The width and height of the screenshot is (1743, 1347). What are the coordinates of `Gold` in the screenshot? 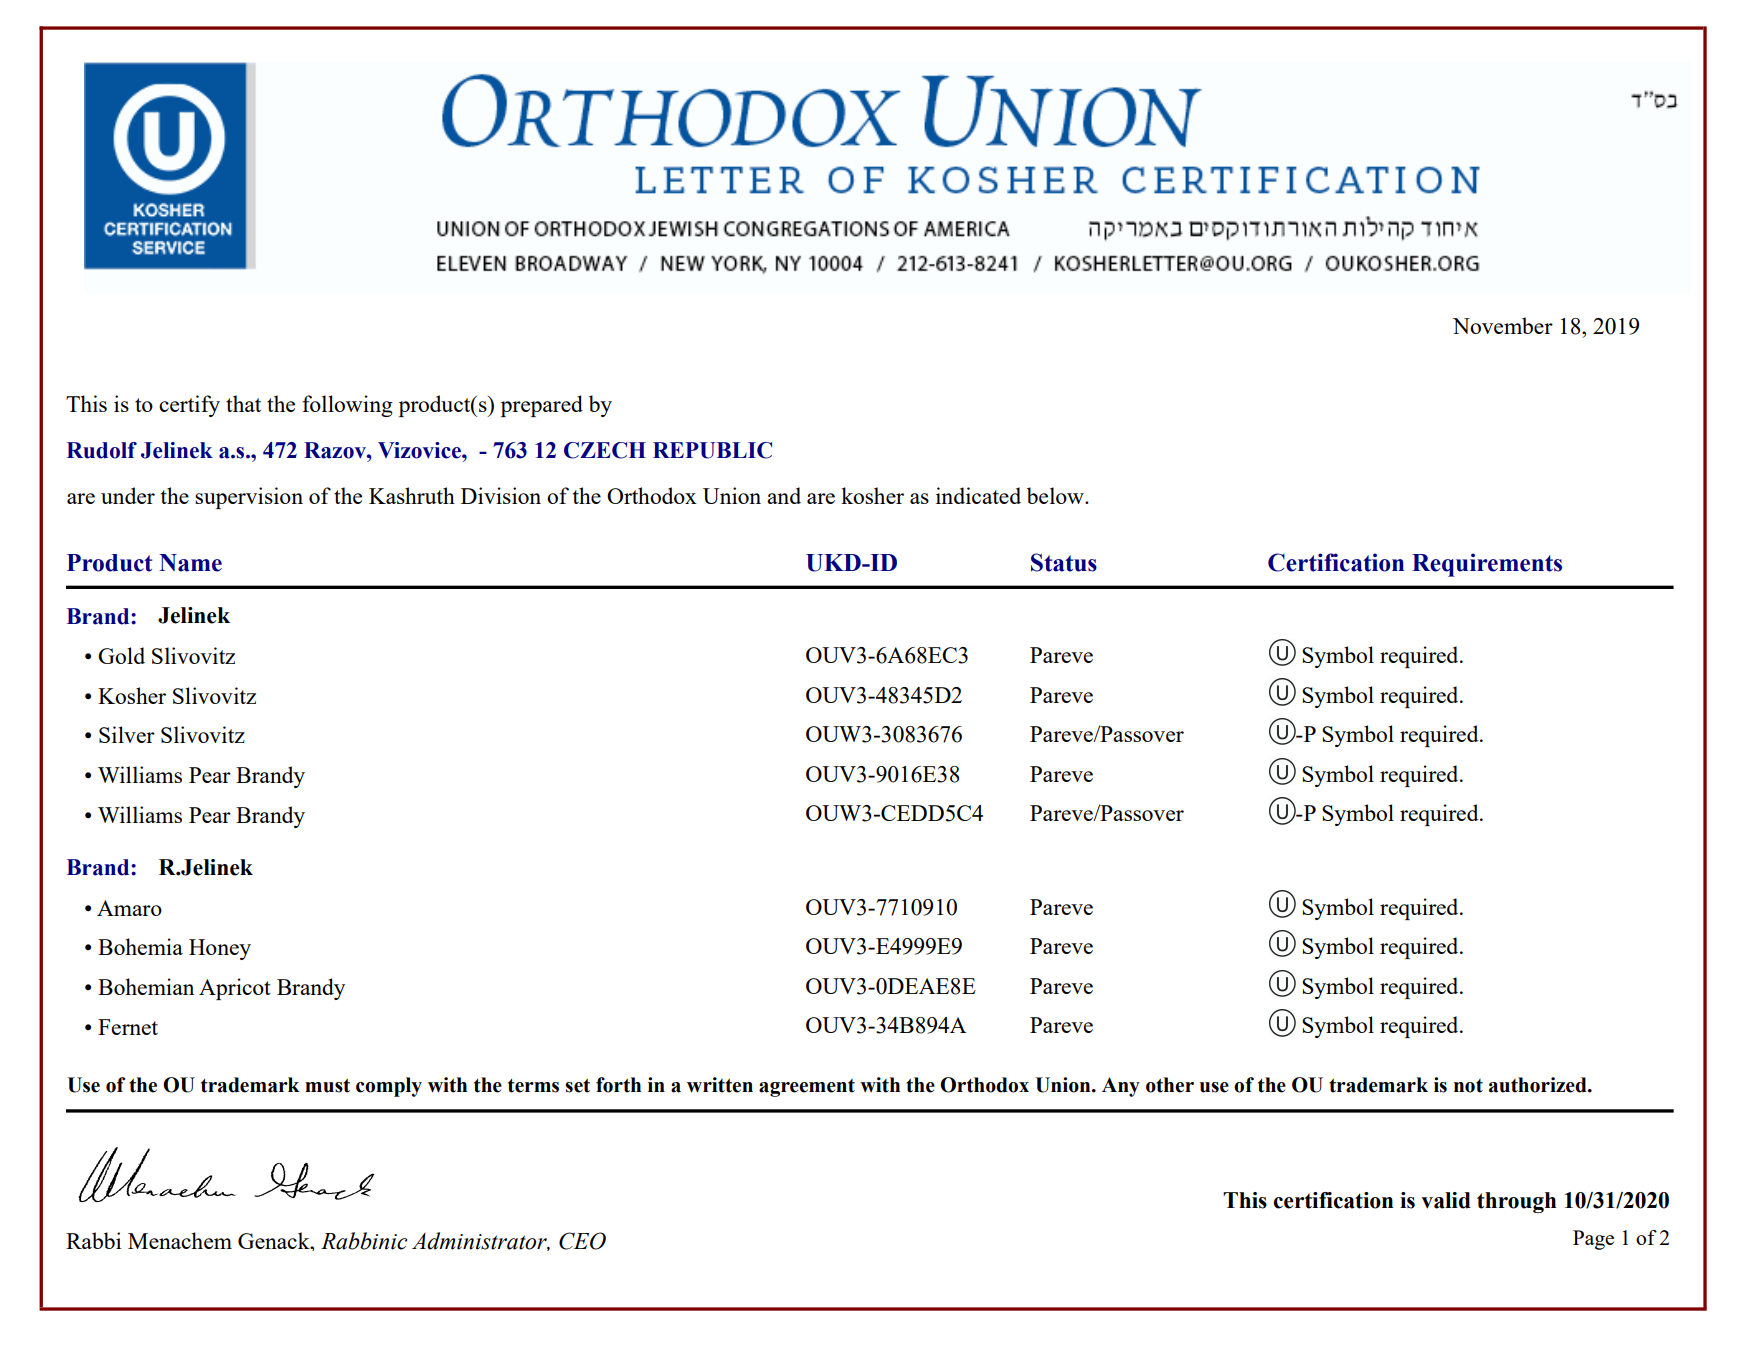 It's located at (121, 655).
